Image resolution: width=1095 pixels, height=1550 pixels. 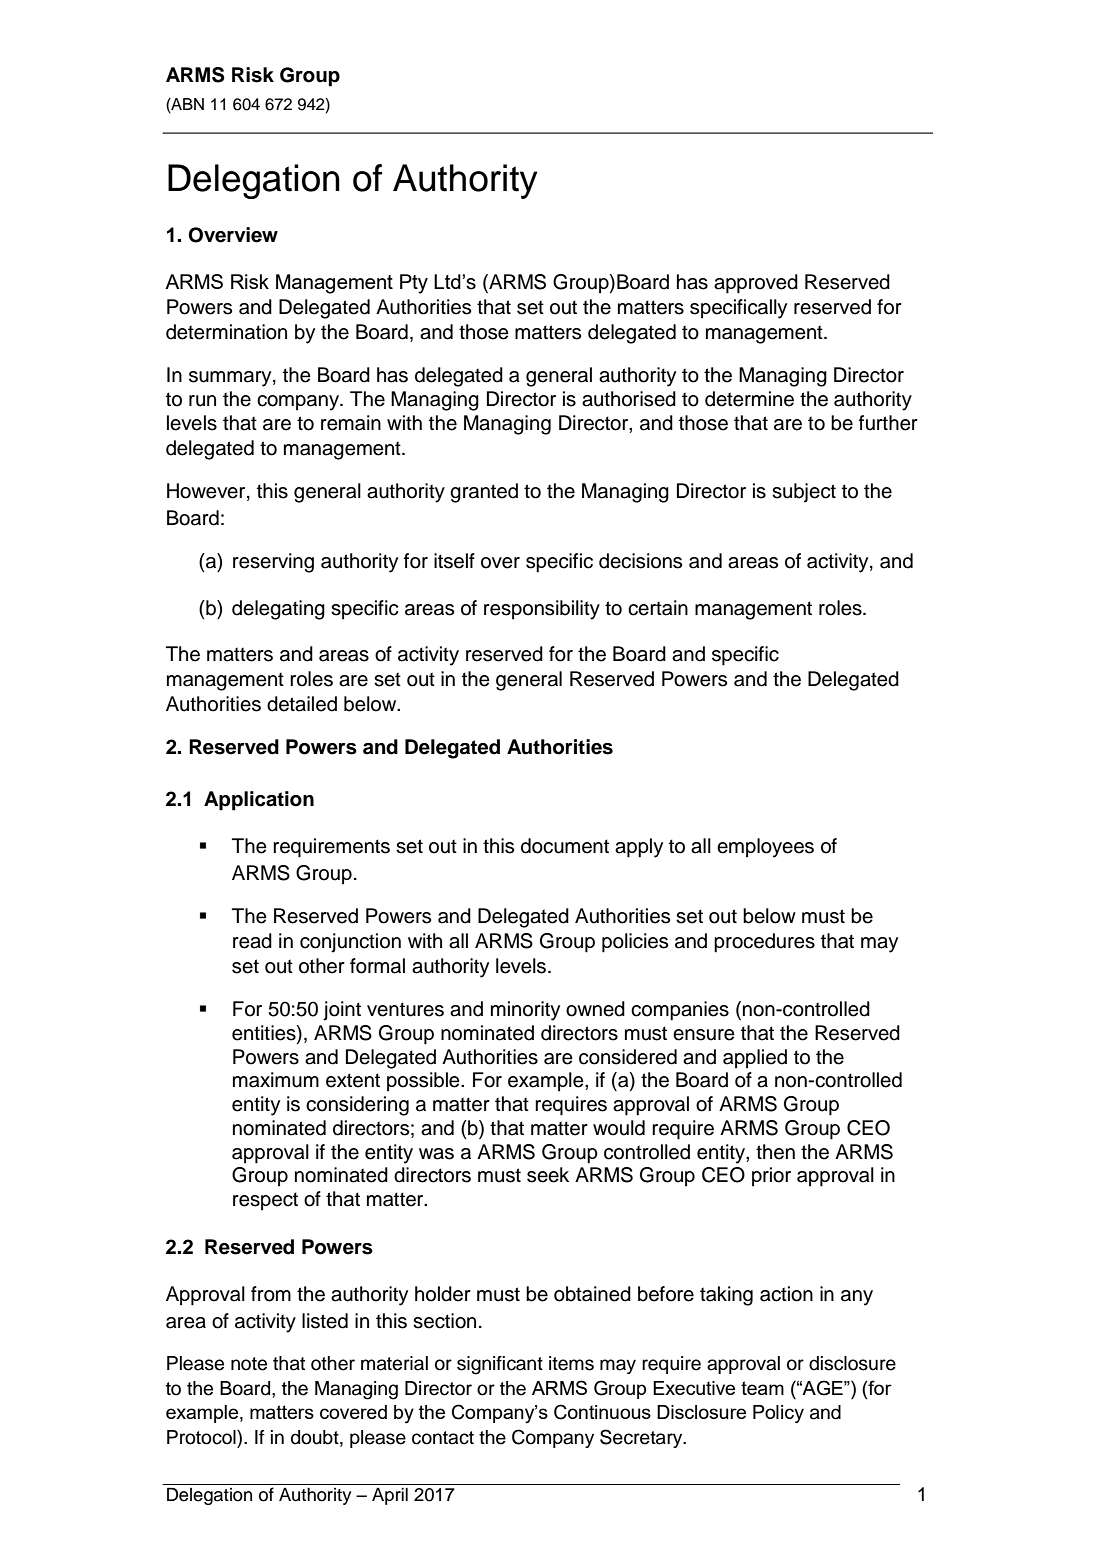 What do you see at coordinates (565, 846) in the screenshot?
I see `document` at bounding box center [565, 846].
